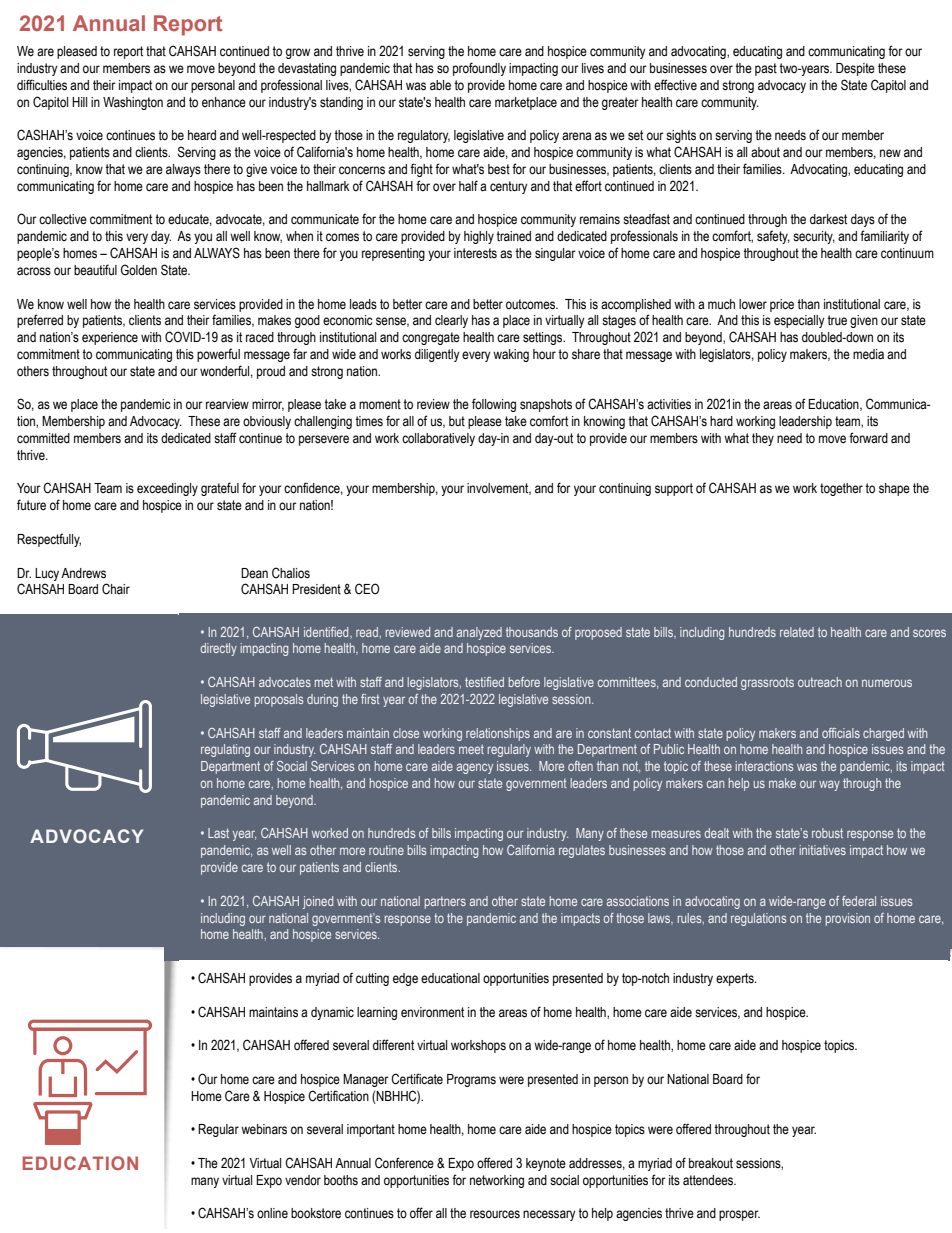  I want to click on especially, so click(799, 321).
